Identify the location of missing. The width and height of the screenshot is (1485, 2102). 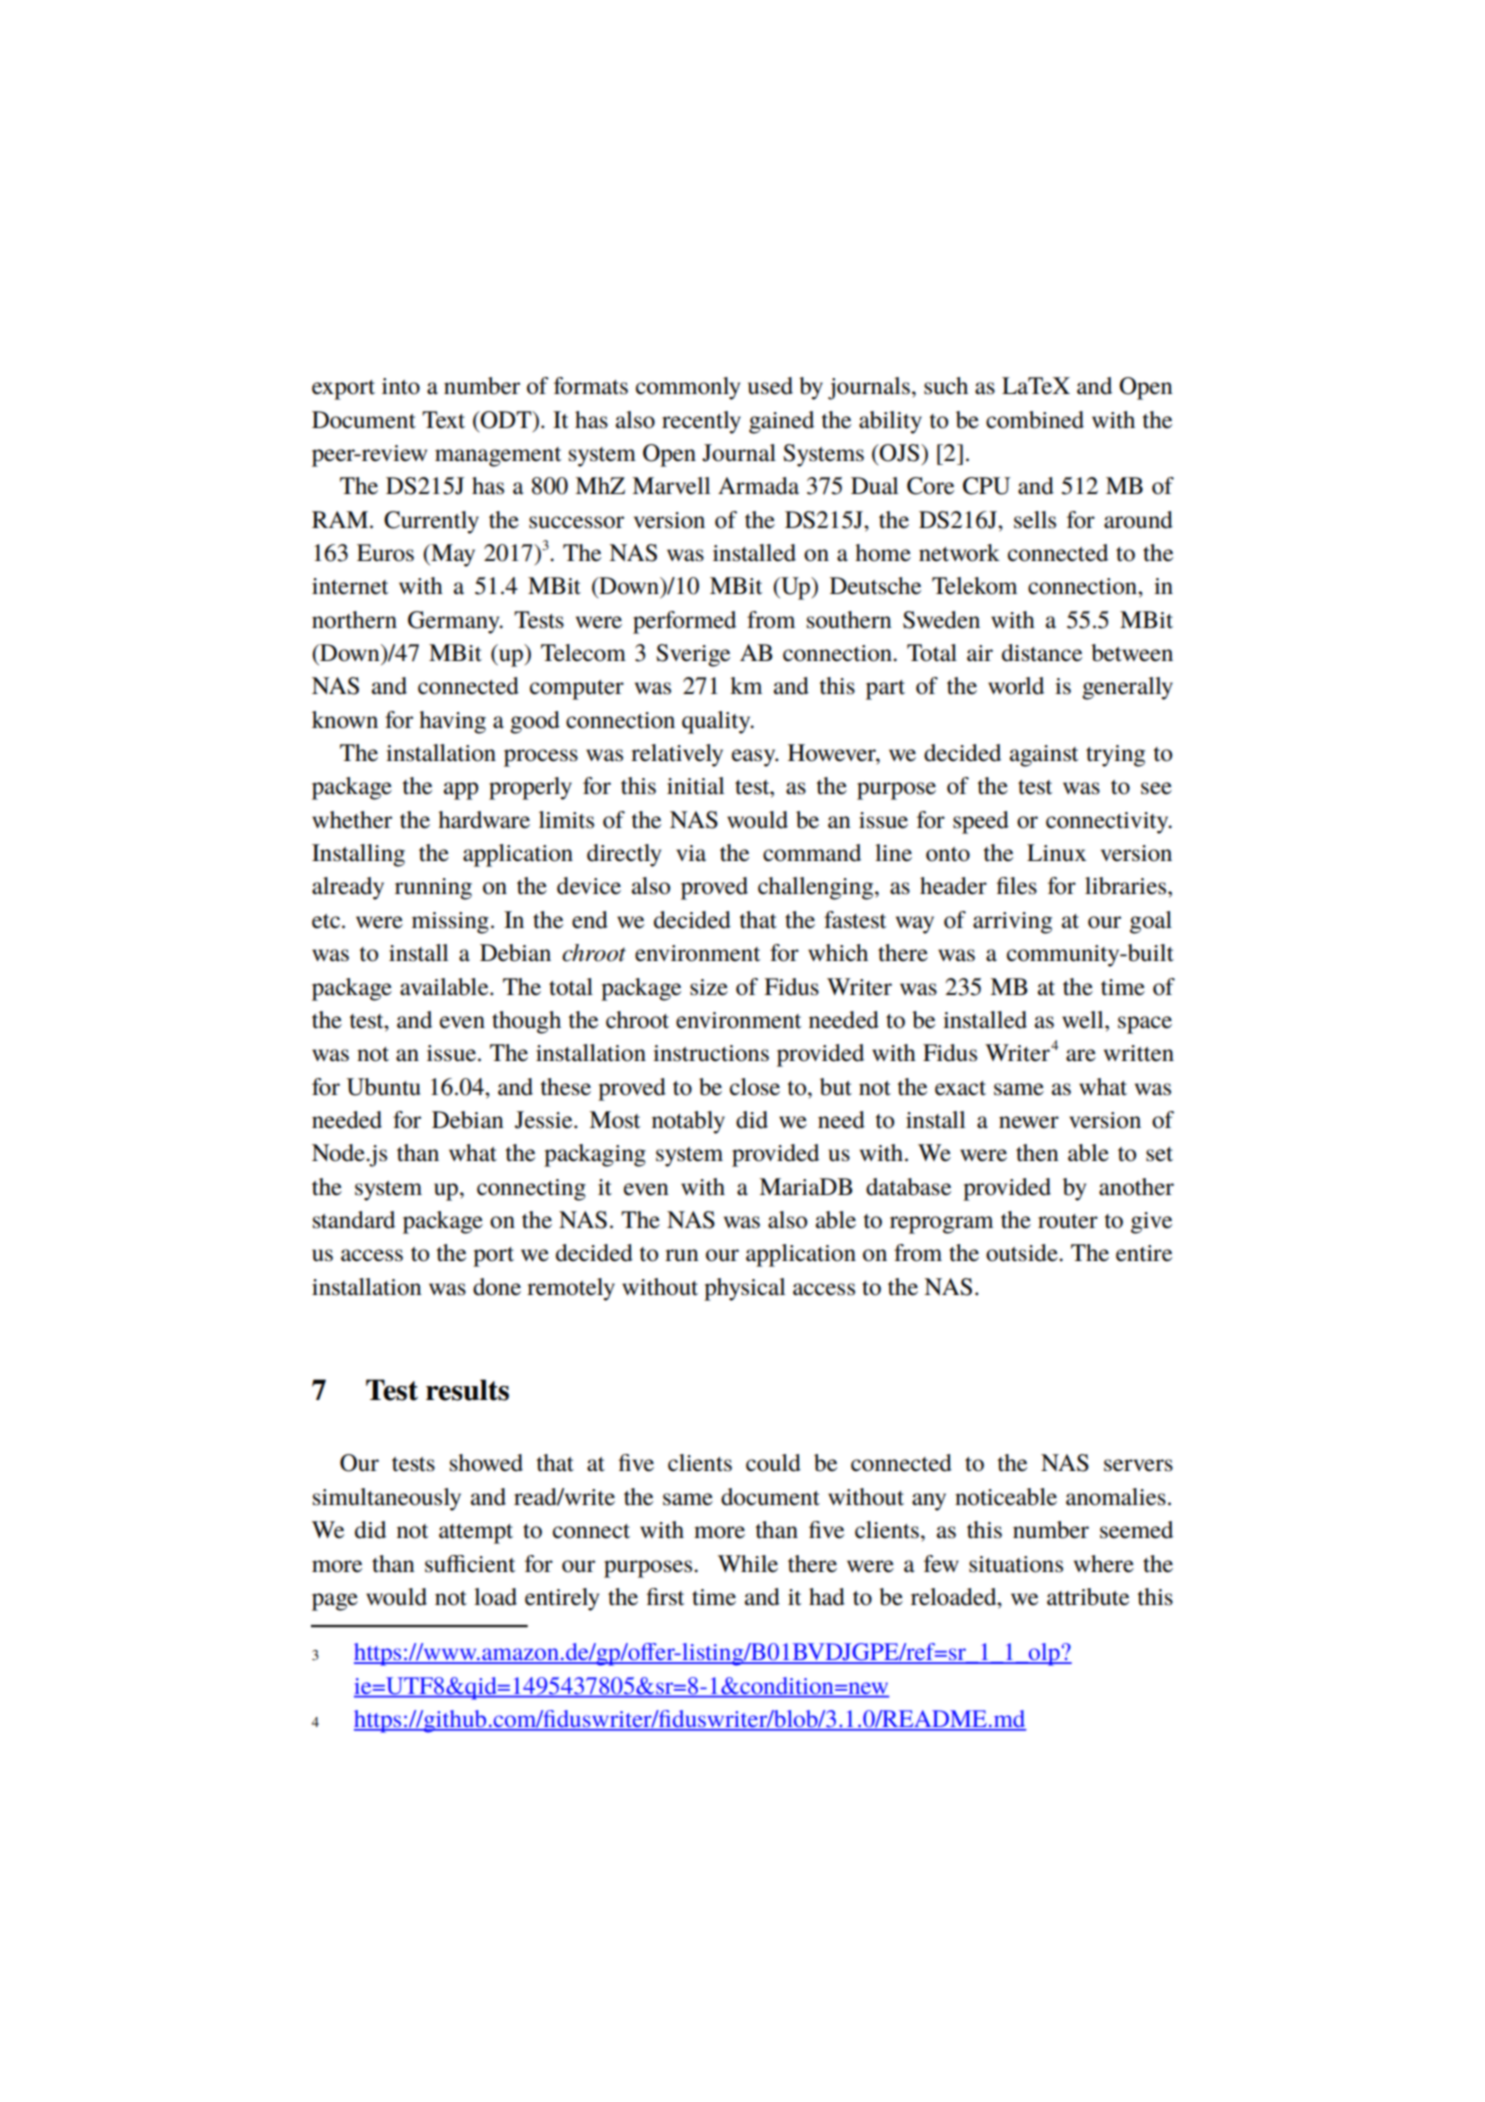
(450, 923).
